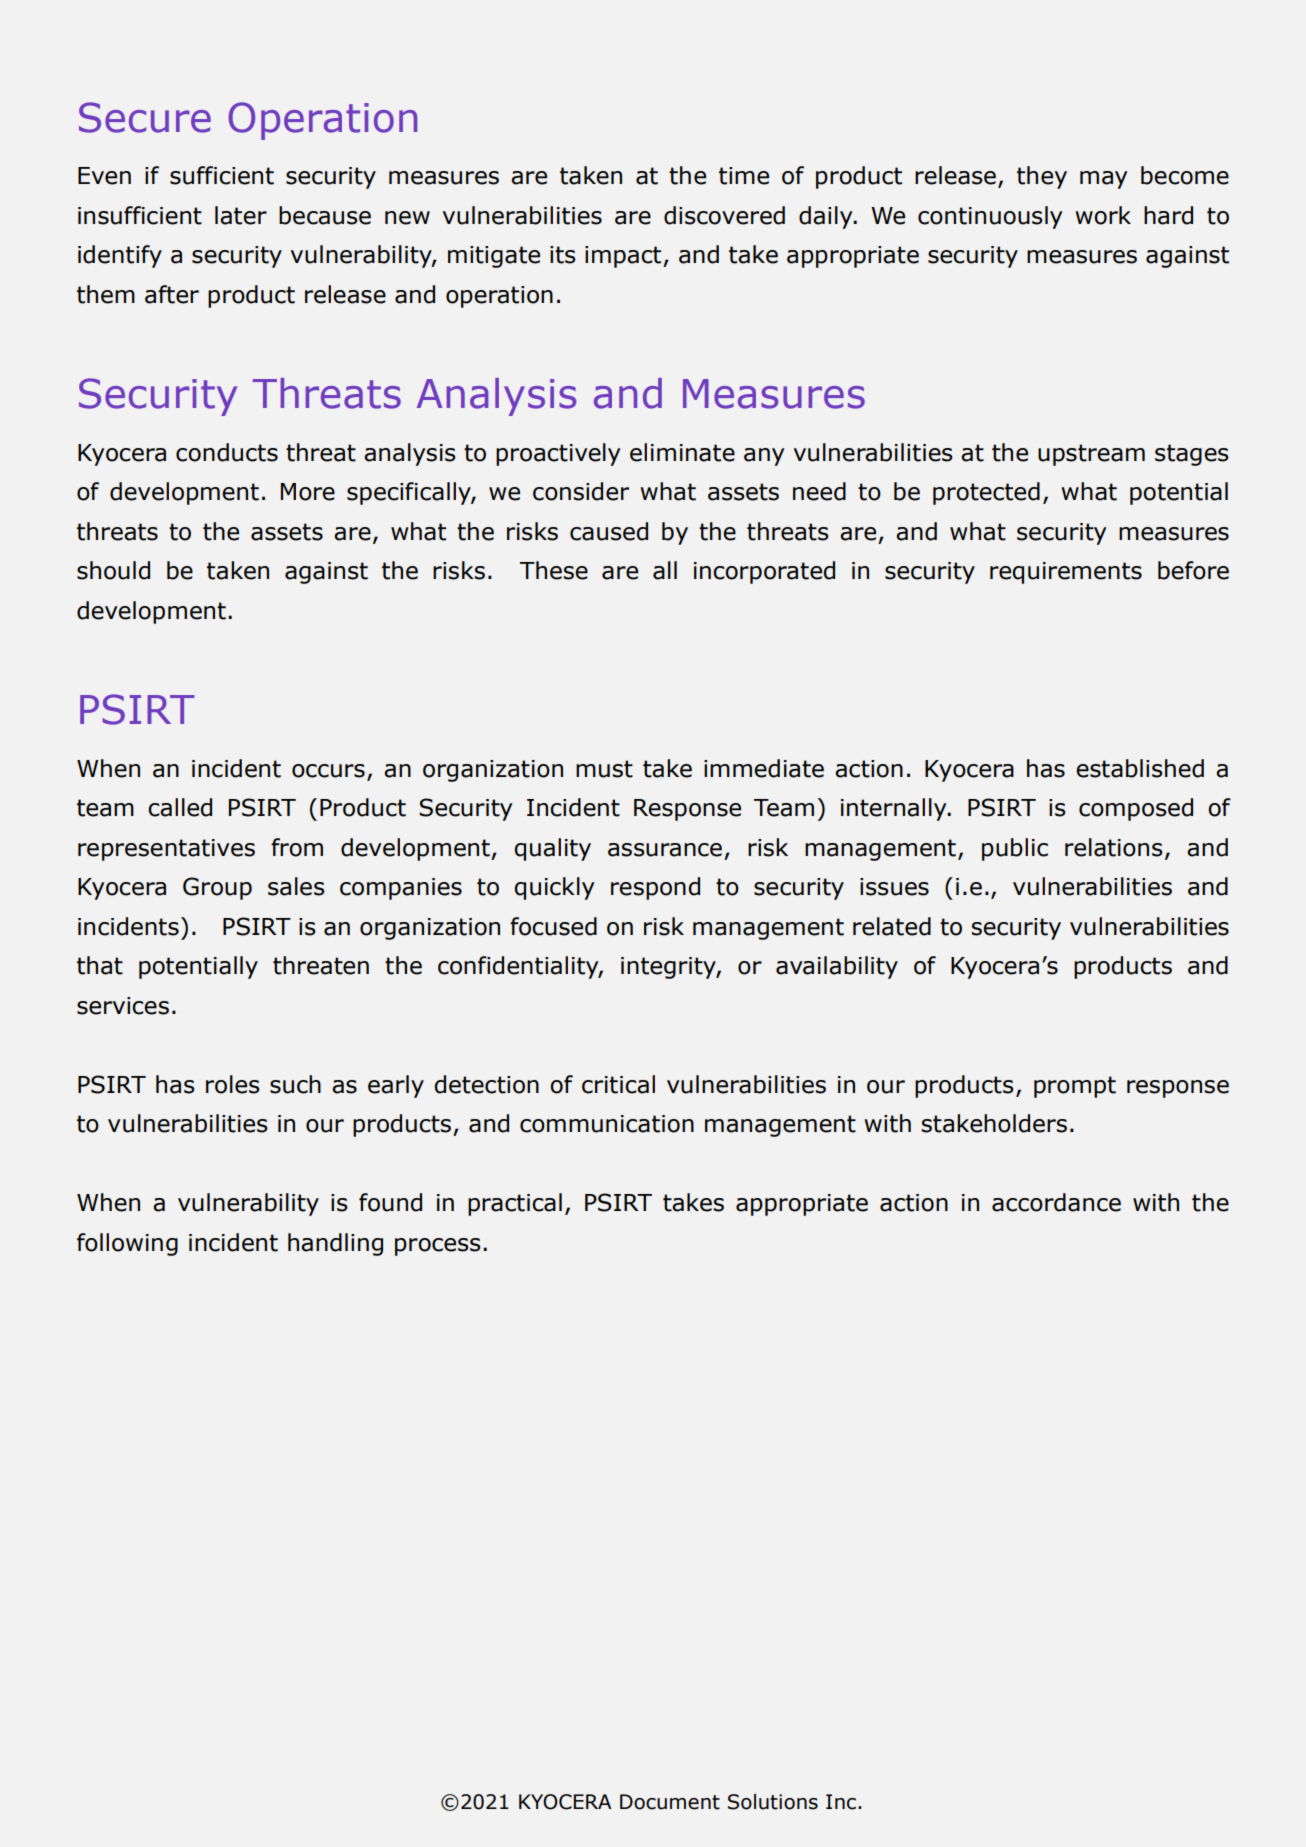 This screenshot has height=1847, width=1306. Describe the element at coordinates (217, 888) in the screenshot. I see `Group` at that location.
